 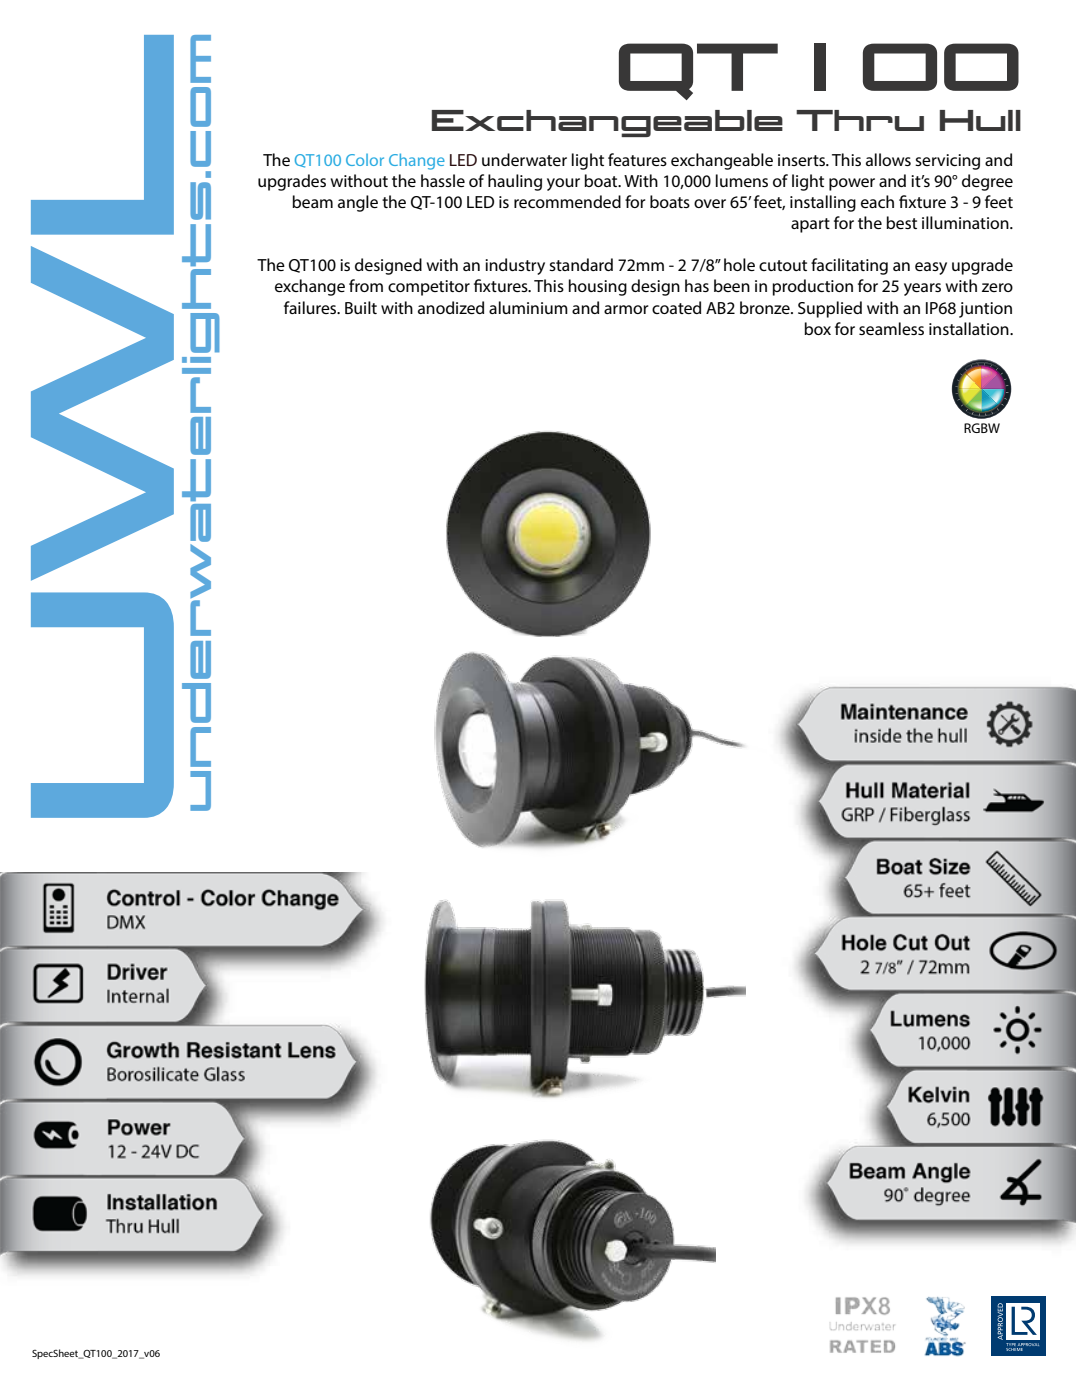 I want to click on Built, so click(x=361, y=307).
